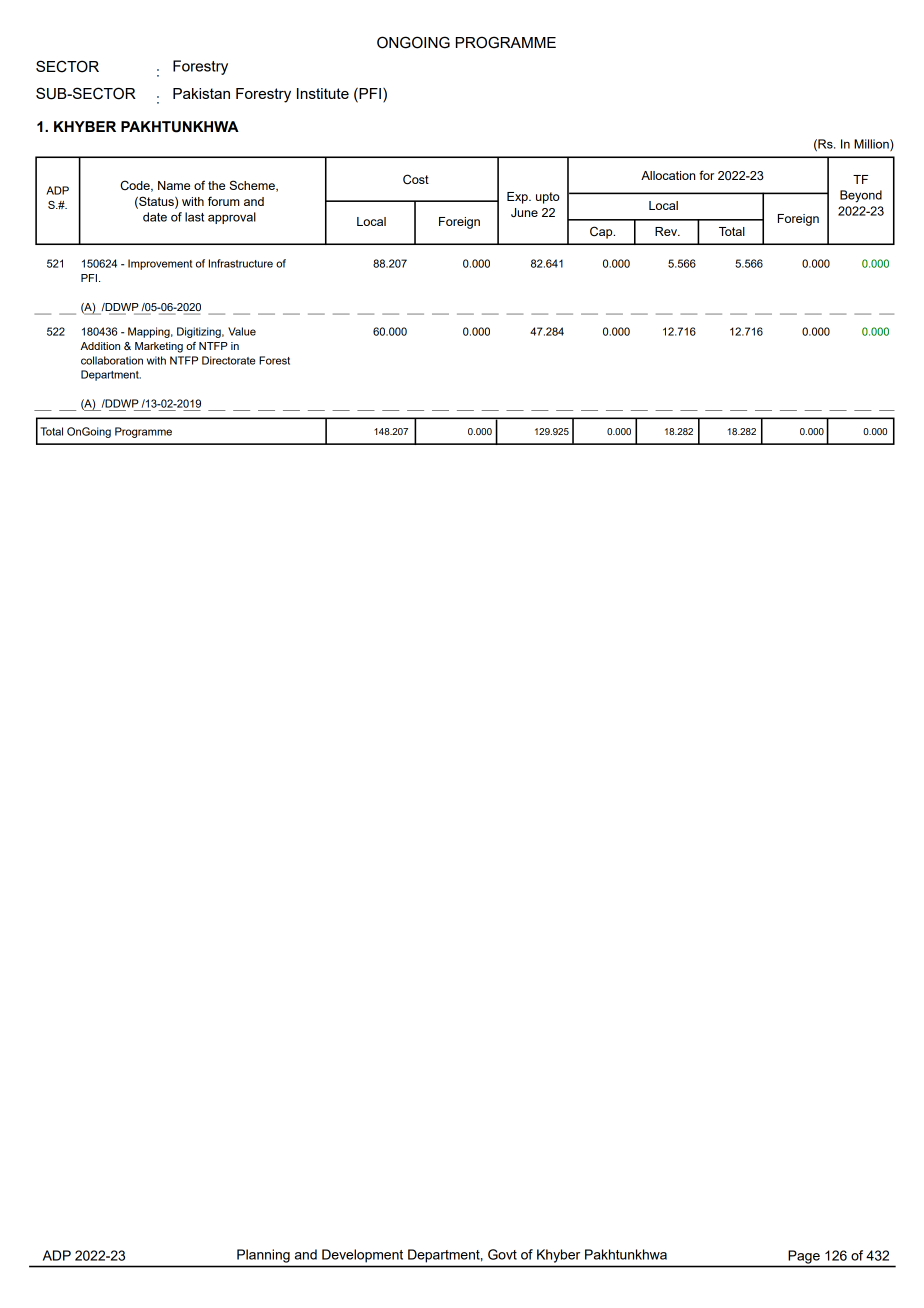  Describe the element at coordinates (502, 1254) in the image. I see `Govt` at that location.
